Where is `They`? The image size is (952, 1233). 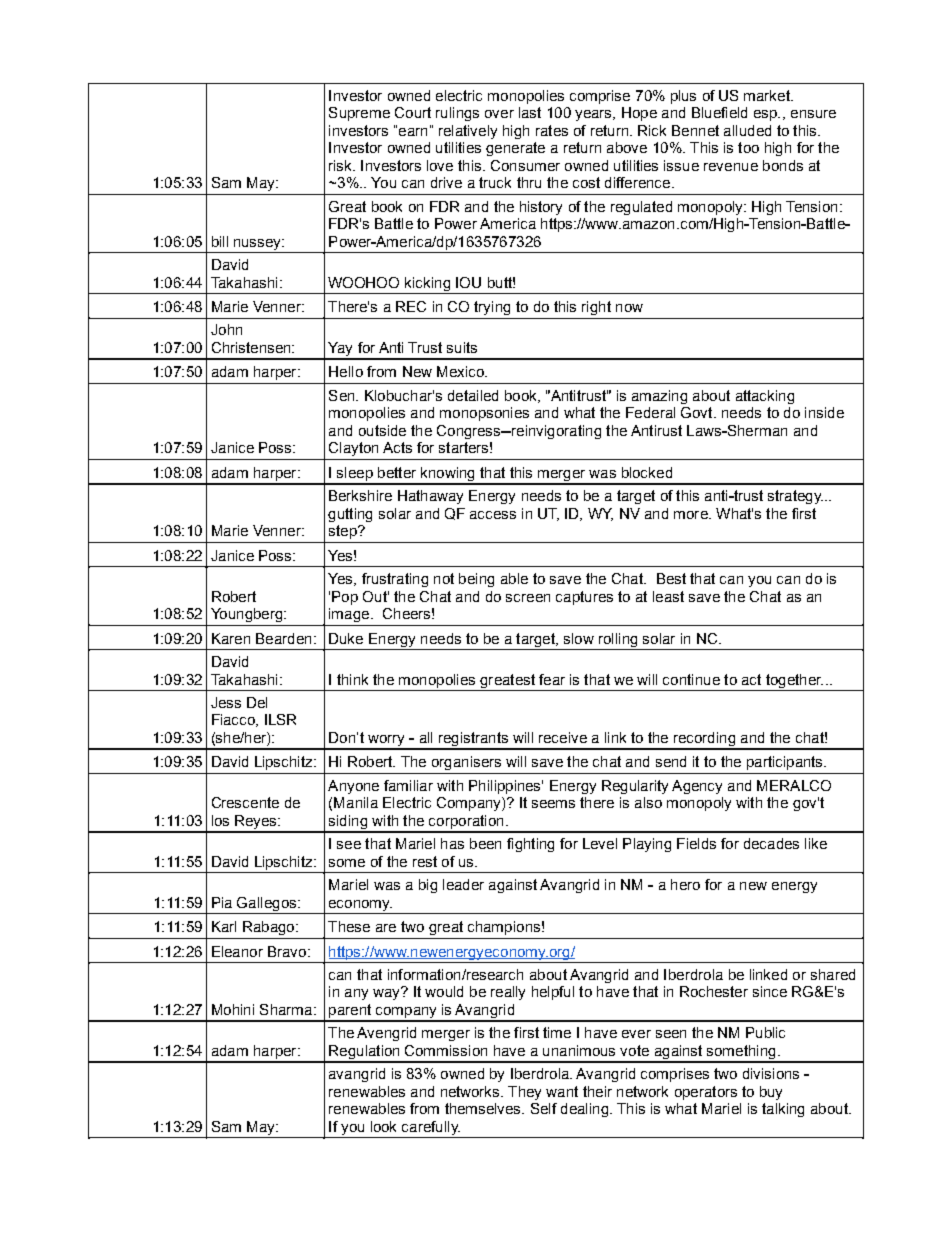 They is located at coordinates (524, 1093).
